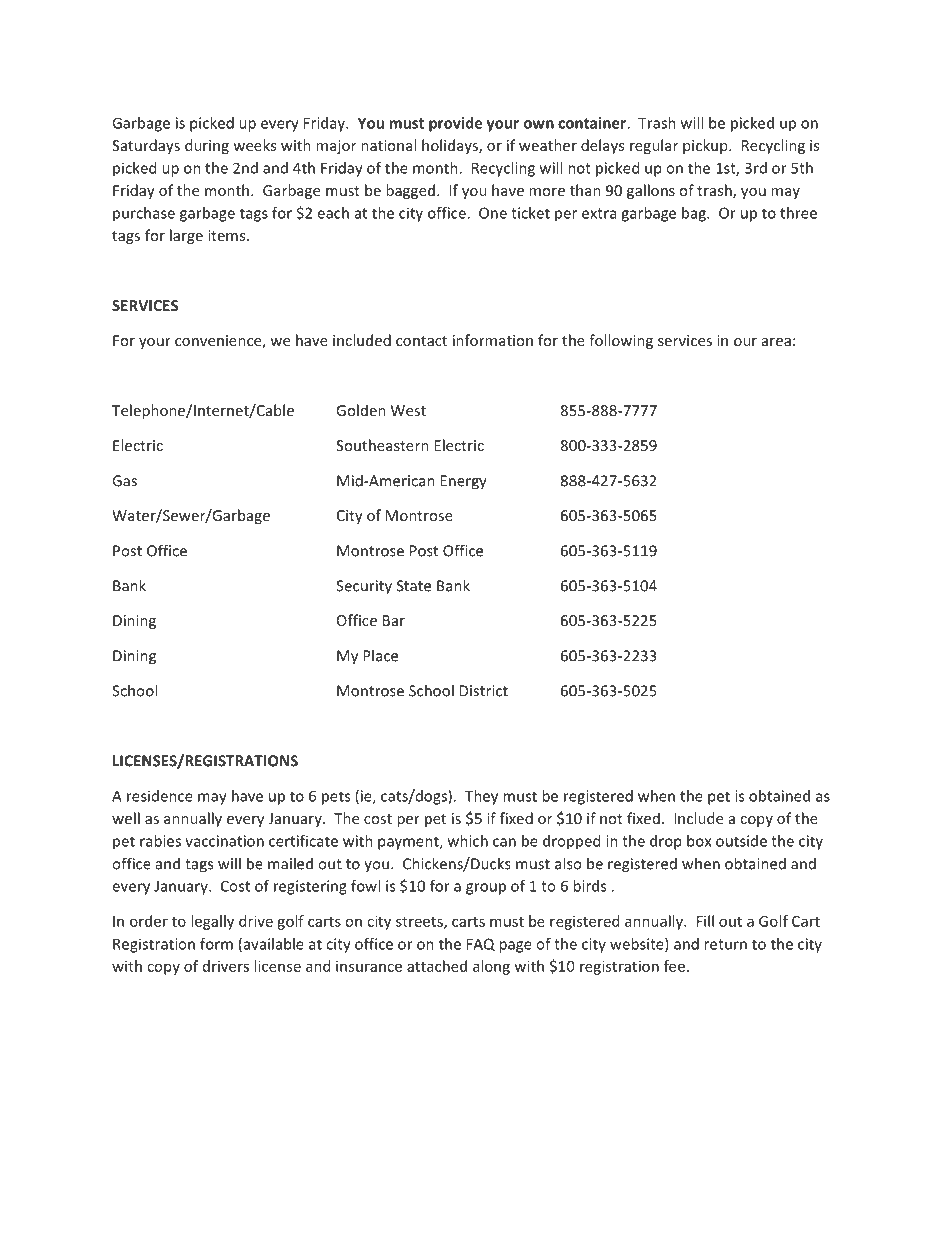 The image size is (952, 1233). What do you see at coordinates (776, 342) in the document?
I see `area` at bounding box center [776, 342].
